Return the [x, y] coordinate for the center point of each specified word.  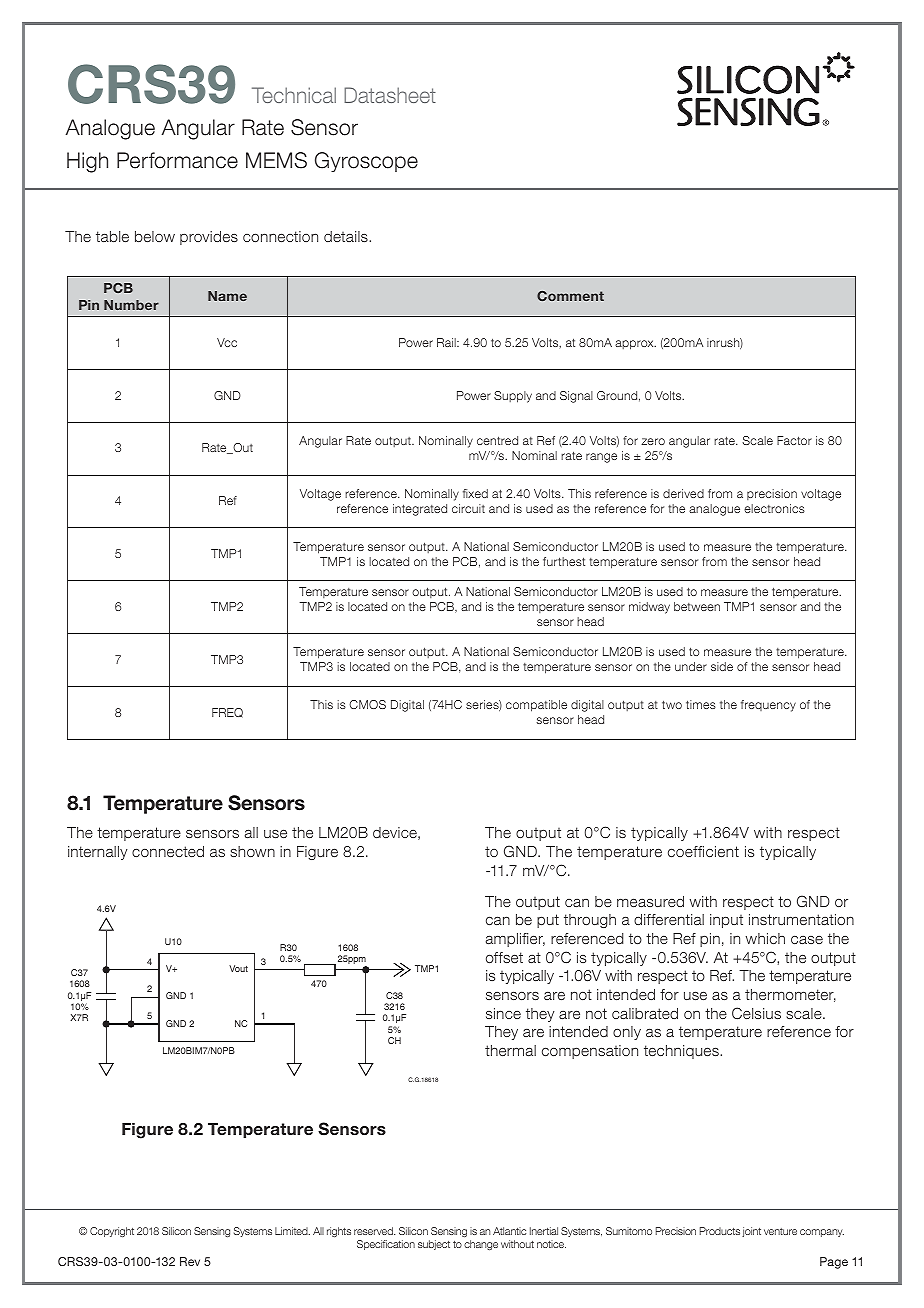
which [765, 938]
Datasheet [390, 95]
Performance [177, 160]
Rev [190, 1261]
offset [504, 957]
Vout [238, 968]
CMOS [367, 704]
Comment [570, 296]
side [722, 666]
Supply [513, 397]
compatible [536, 706]
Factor [794, 440]
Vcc [227, 342]
